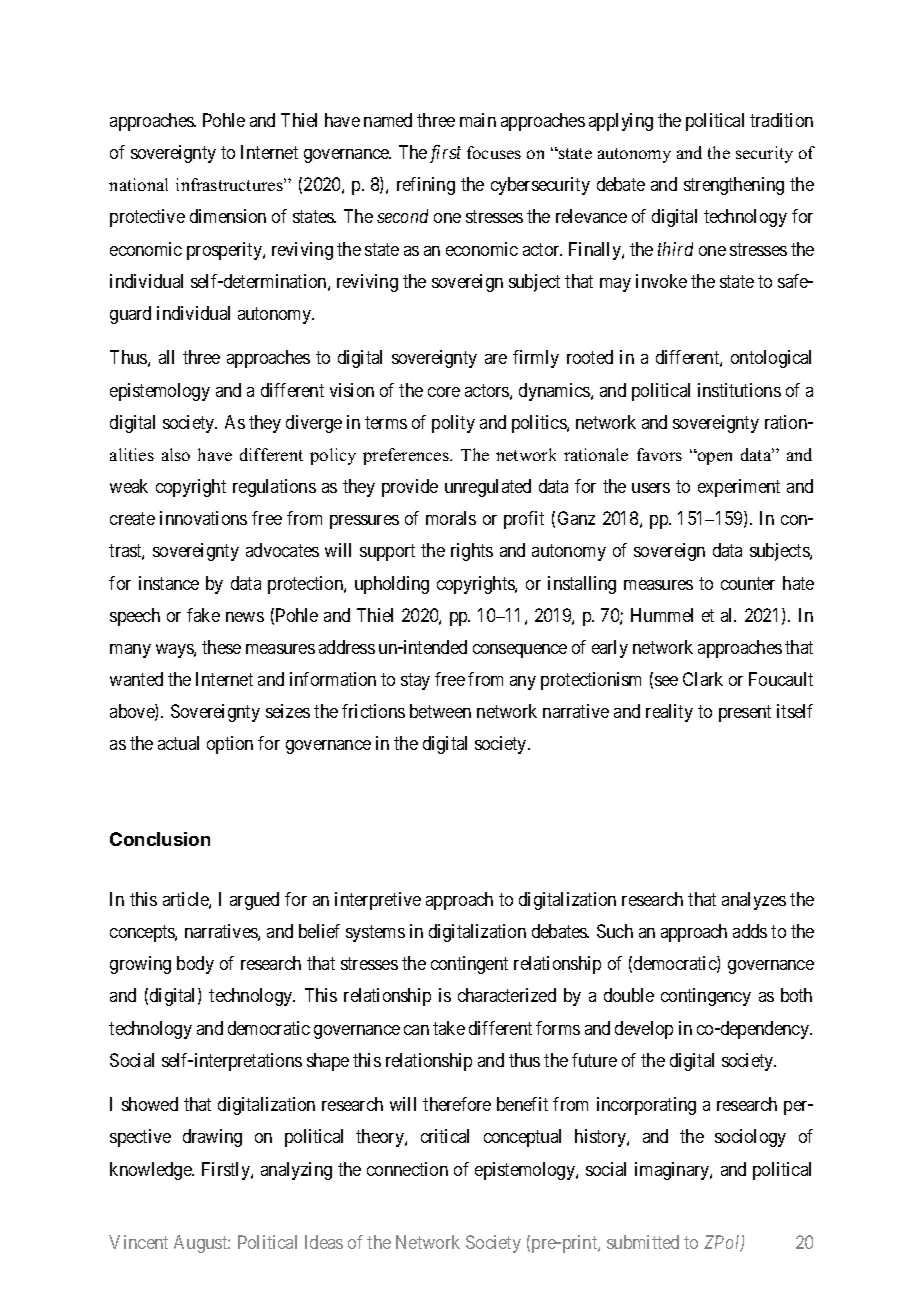 Image resolution: width=924 pixels, height=1308 pixels. What do you see at coordinates (228, 216) in the screenshot?
I see `dimension` at bounding box center [228, 216].
